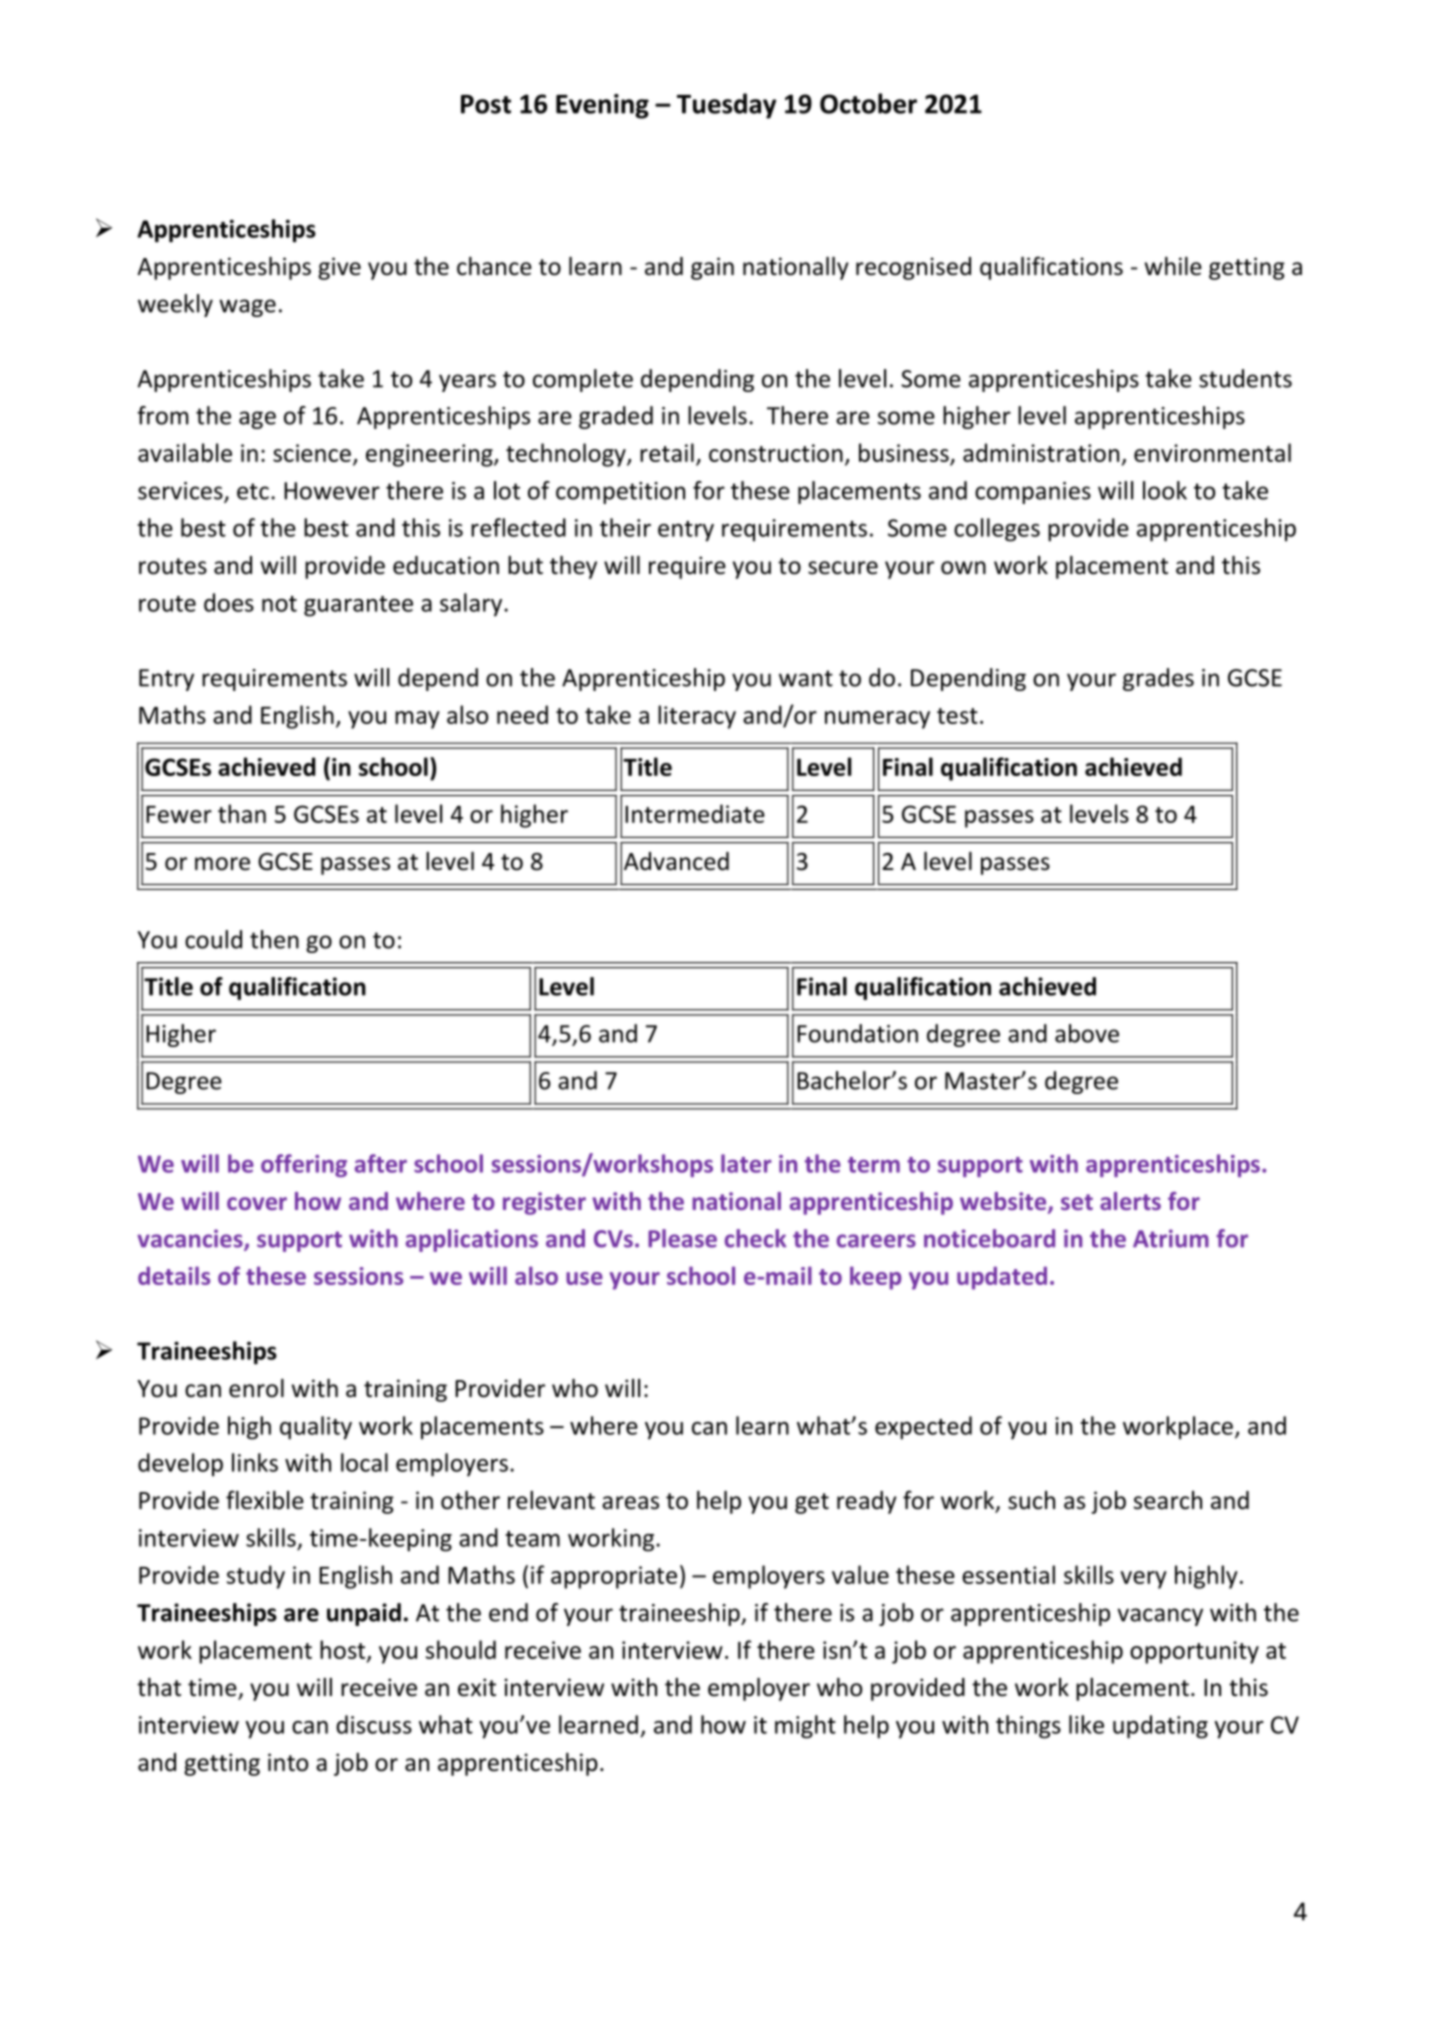 Image resolution: width=1442 pixels, height=2039 pixels. Describe the element at coordinates (726, 106) in the image. I see `Tuesday` at that location.
